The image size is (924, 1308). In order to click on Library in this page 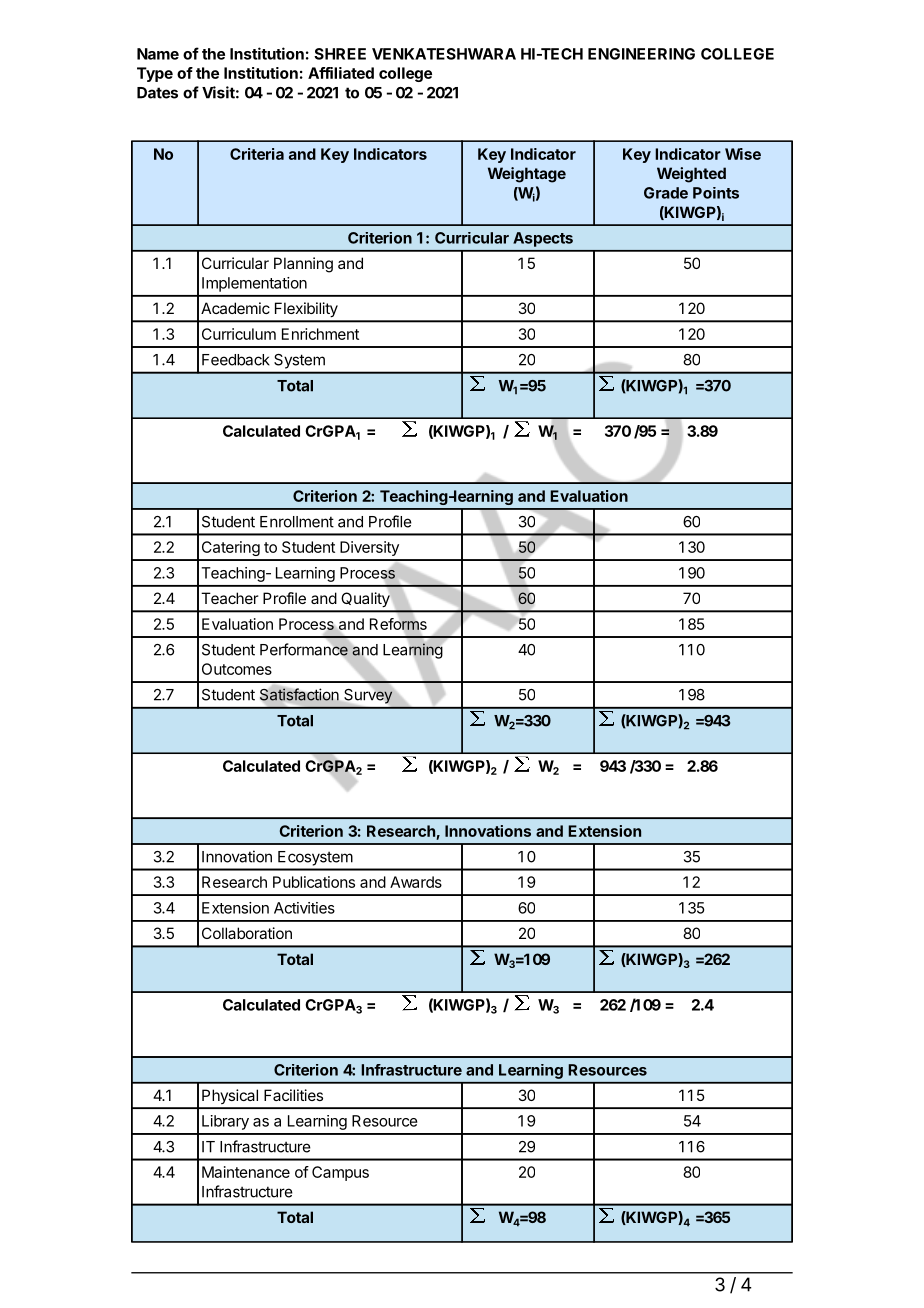, I will do `click(225, 1122)`.
